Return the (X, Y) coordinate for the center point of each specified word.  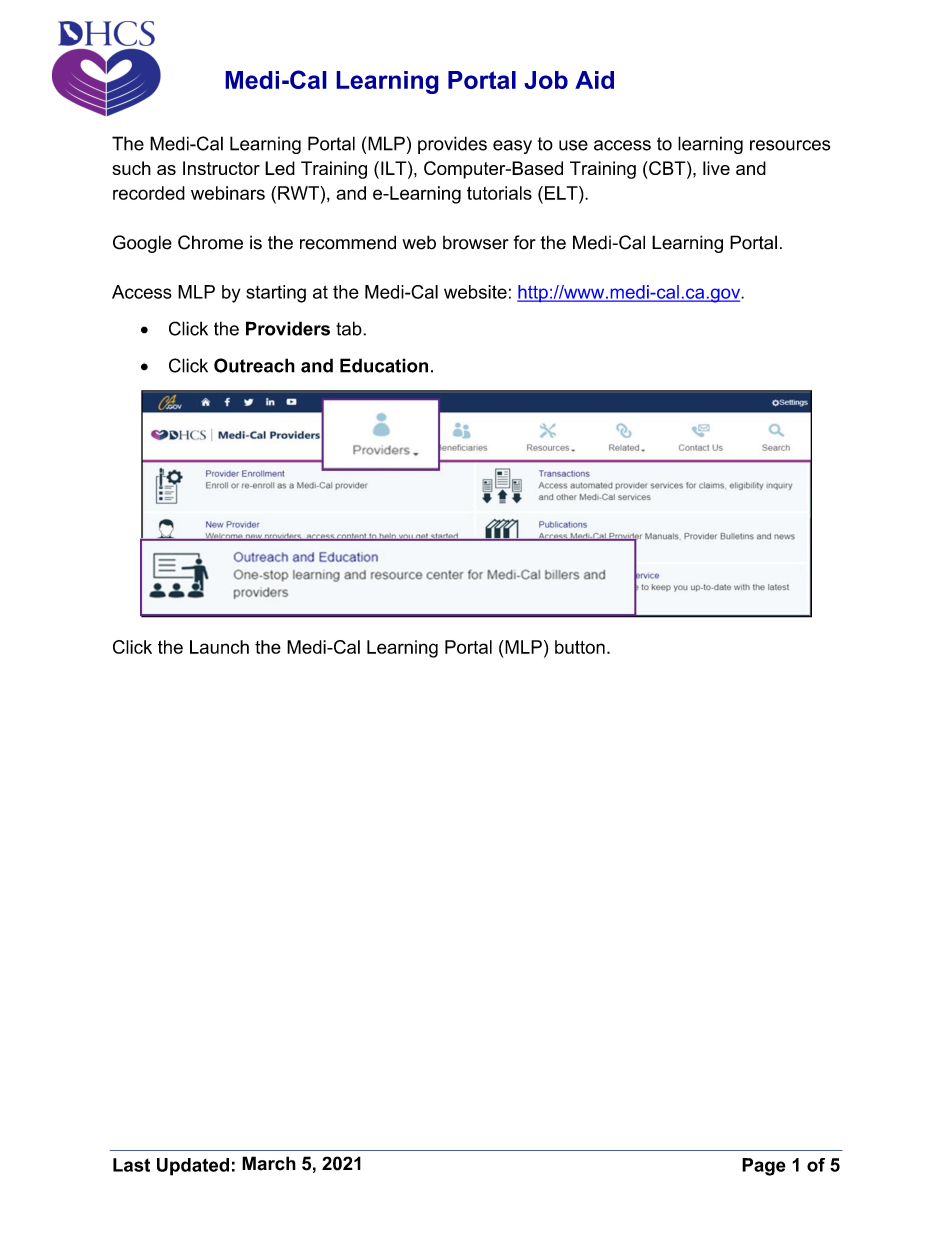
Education (384, 365)
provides (452, 145)
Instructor (221, 168)
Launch (219, 647)
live (716, 168)
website (475, 292)
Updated (193, 1167)
